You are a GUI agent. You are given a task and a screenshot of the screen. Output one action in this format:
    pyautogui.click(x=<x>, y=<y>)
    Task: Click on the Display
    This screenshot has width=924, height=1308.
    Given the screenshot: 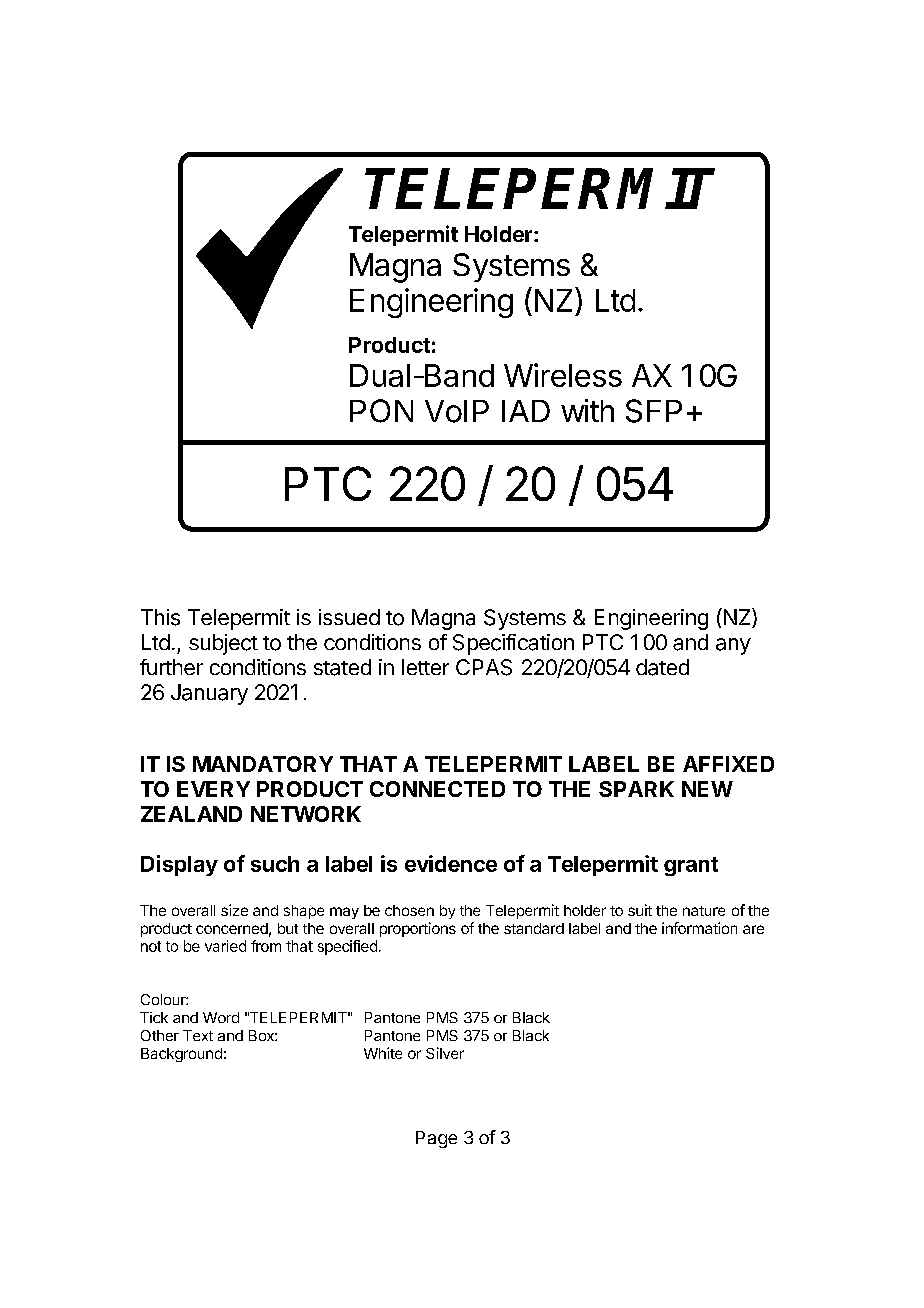 What is the action you would take?
    pyautogui.click(x=179, y=865)
